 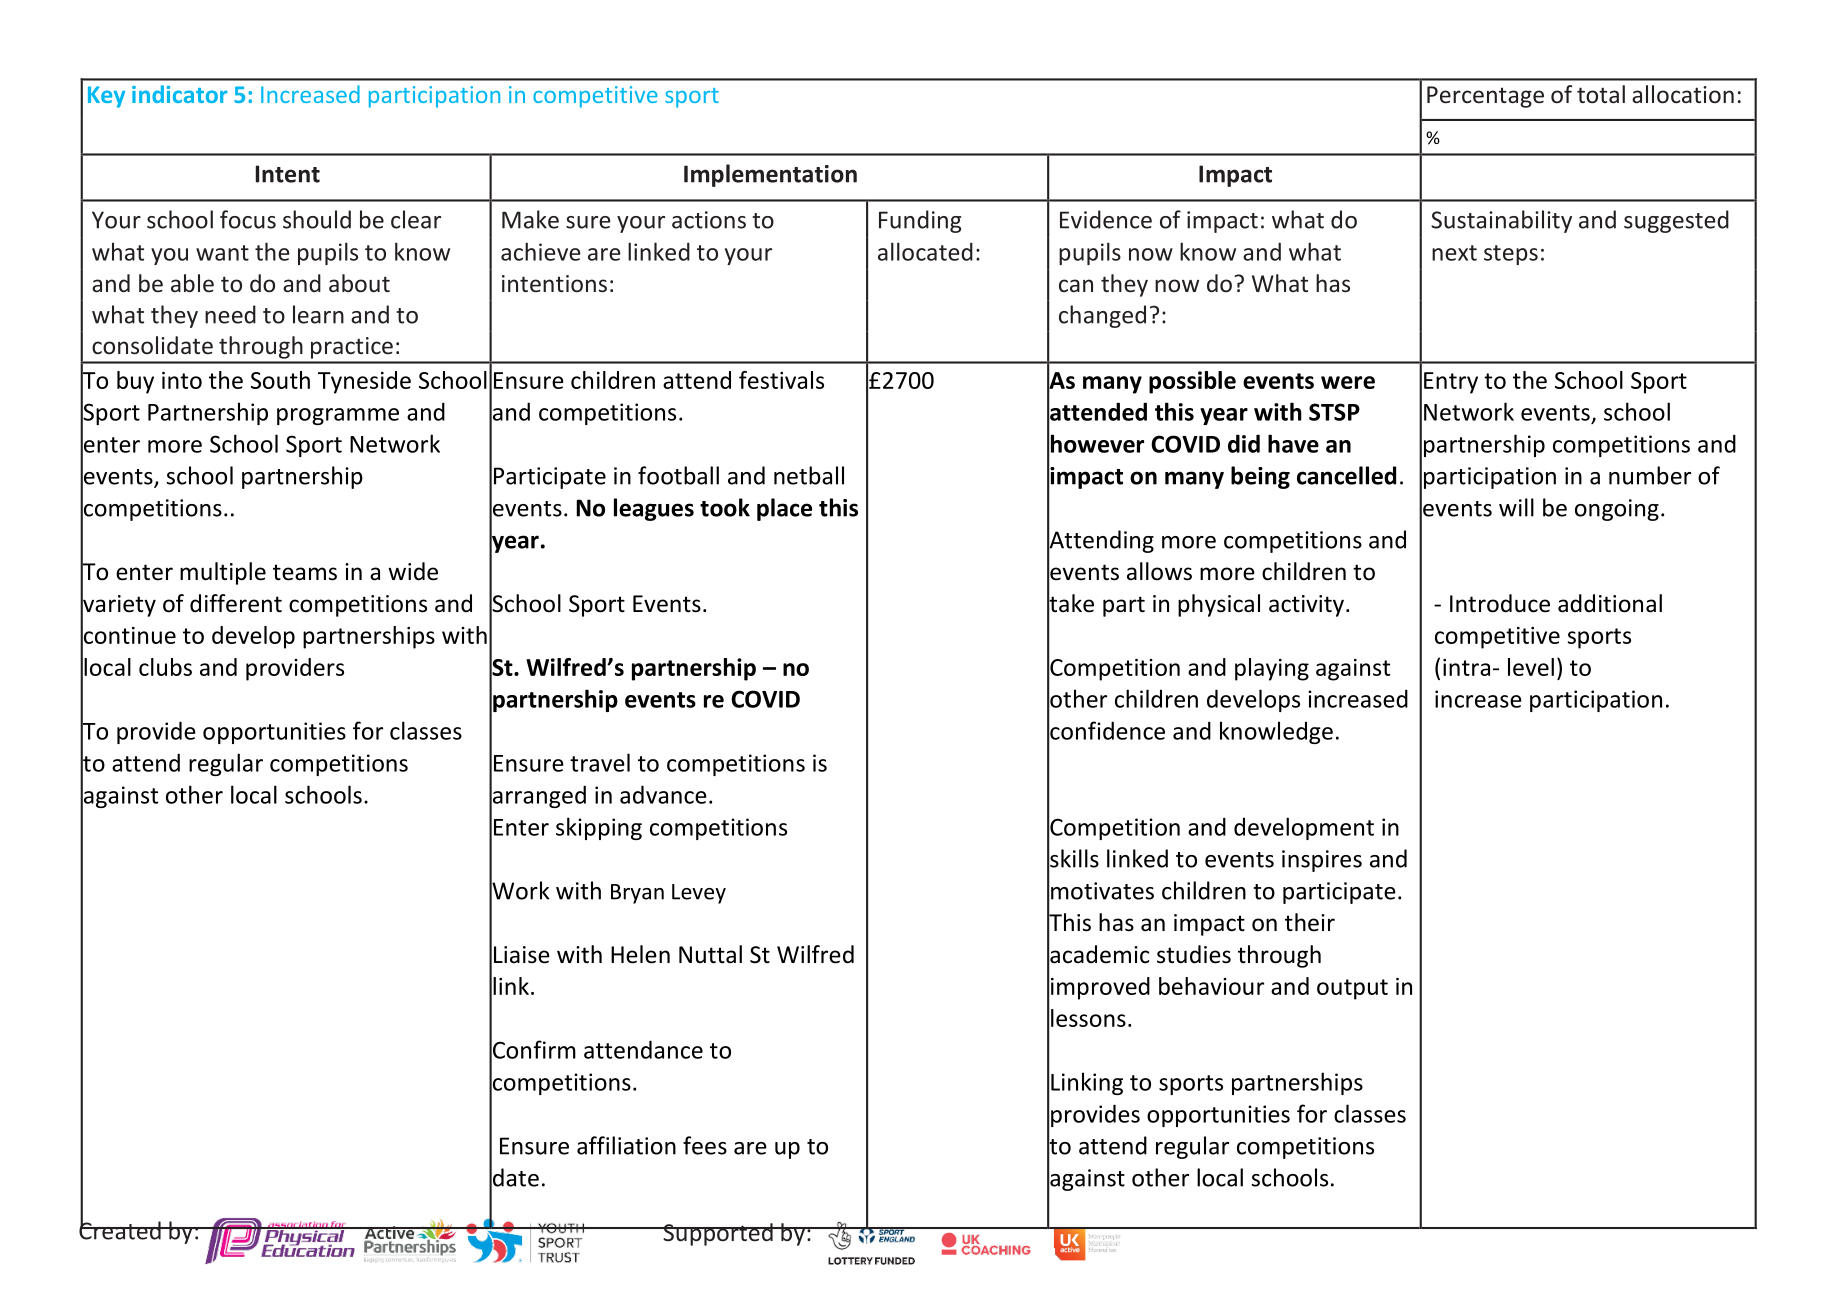 What do you see at coordinates (121, 1229) in the image?
I see `Created` at bounding box center [121, 1229].
